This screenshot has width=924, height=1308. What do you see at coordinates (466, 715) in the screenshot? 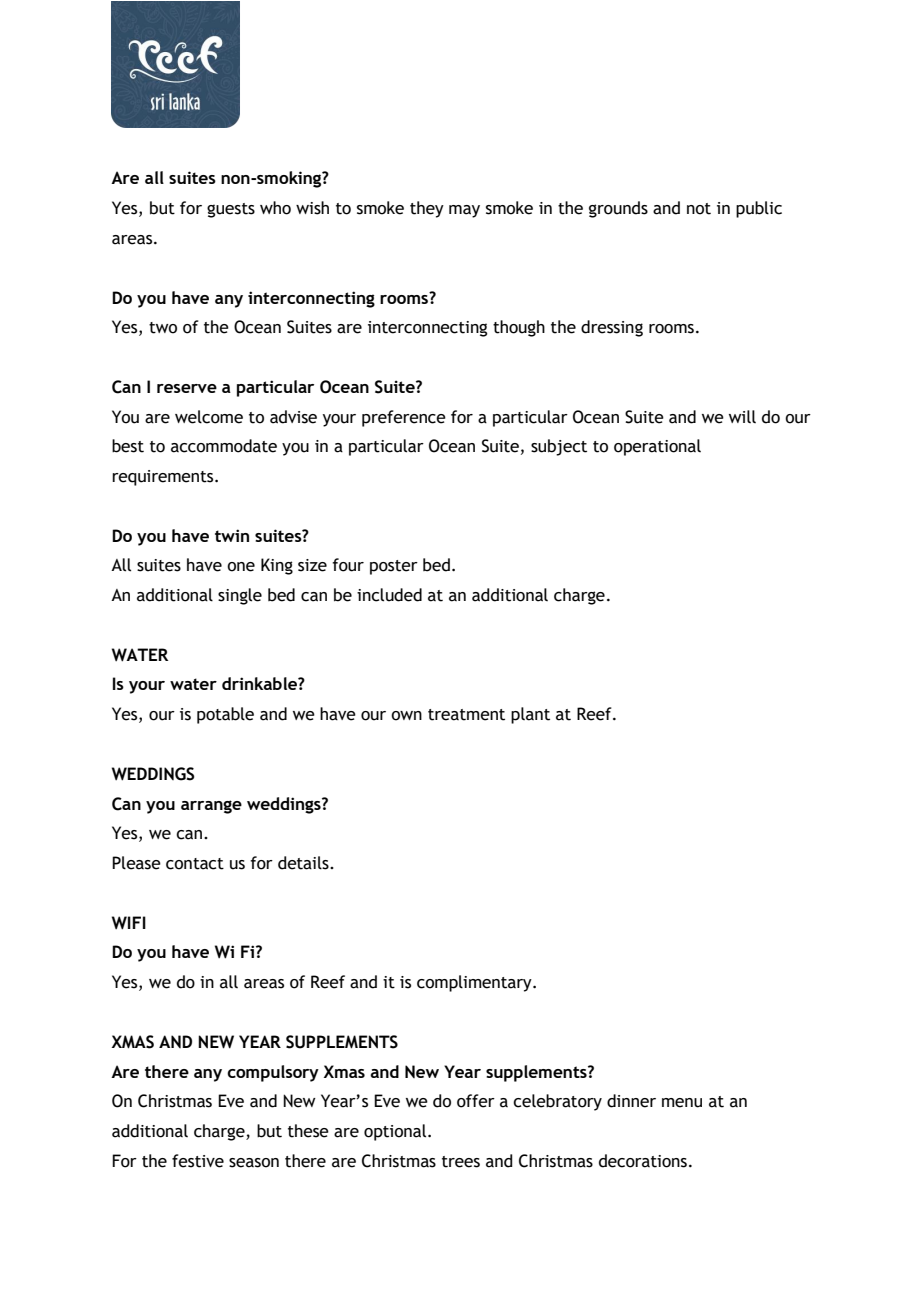
I see `treatment` at bounding box center [466, 715].
